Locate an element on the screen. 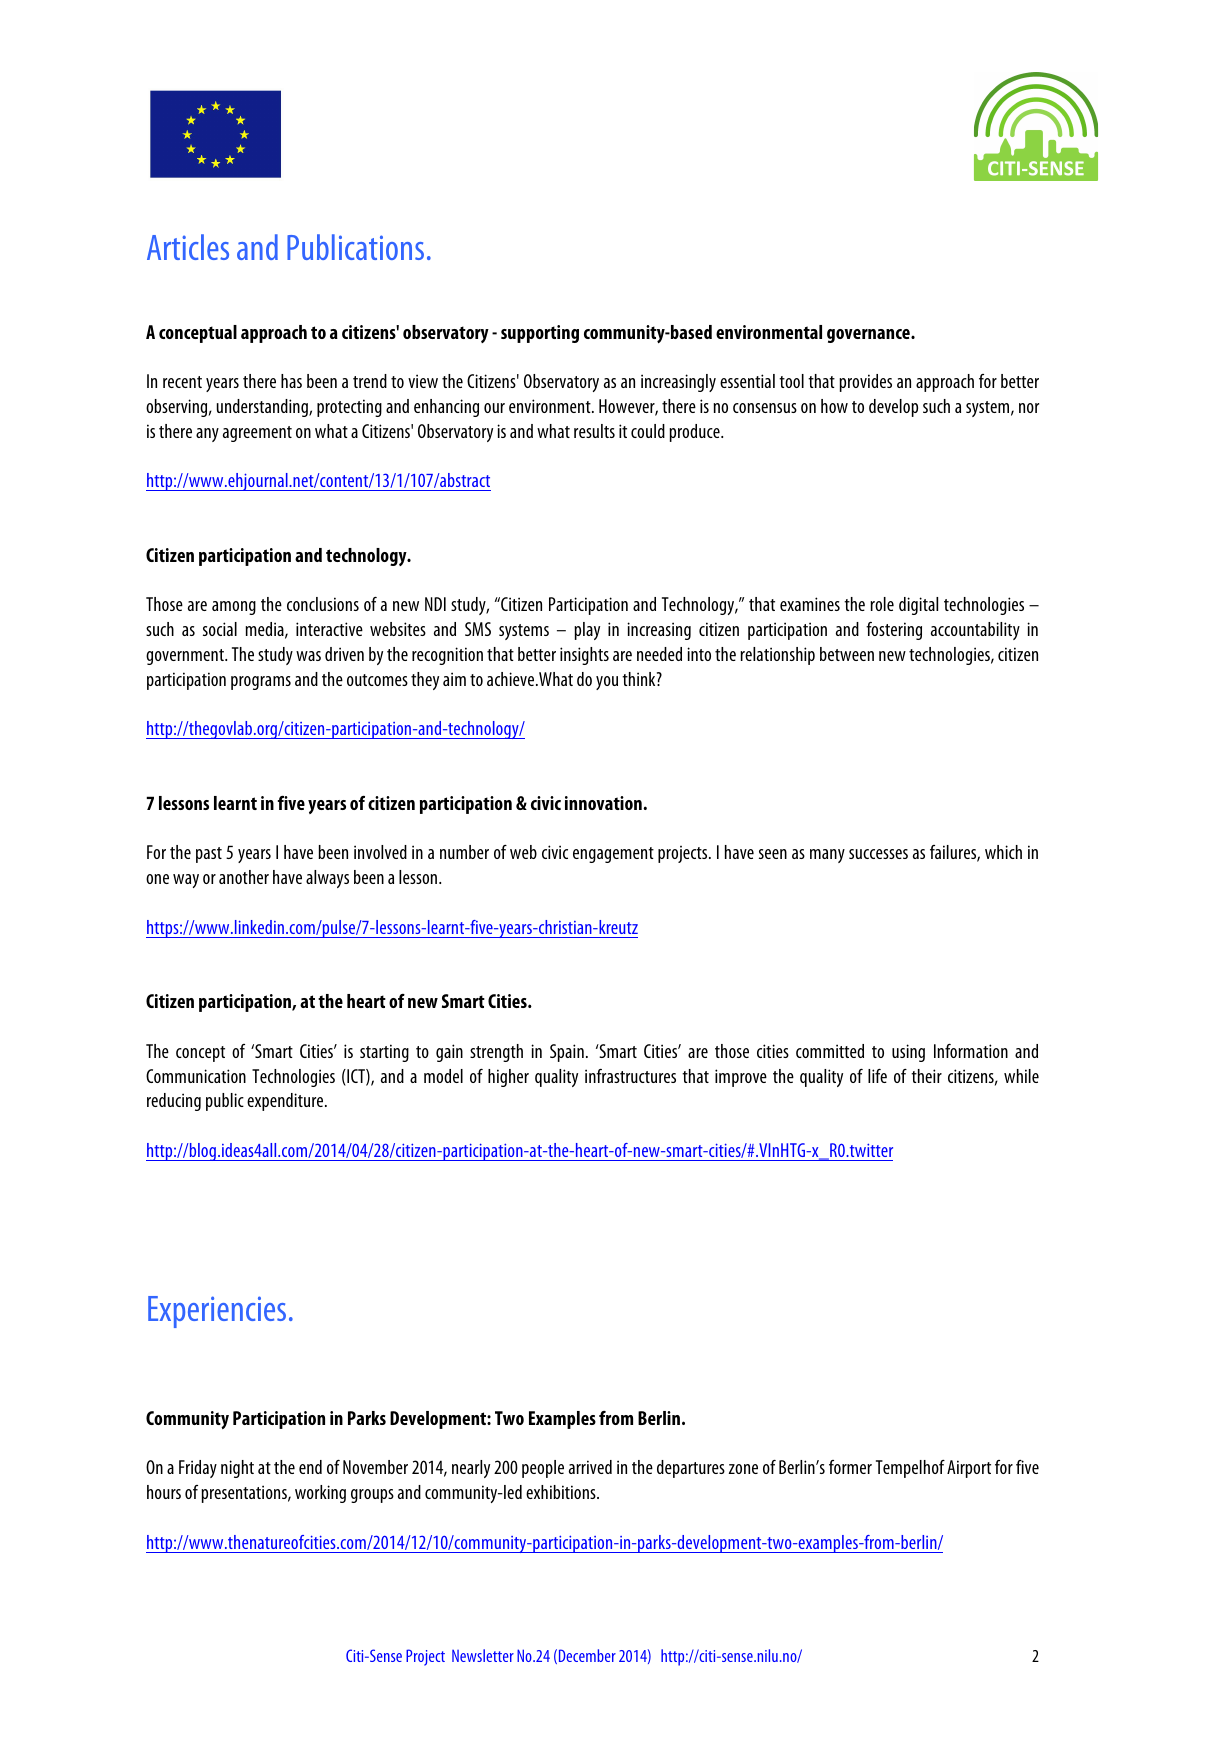 The width and height of the screenshot is (1230, 1740). among is located at coordinates (234, 608).
